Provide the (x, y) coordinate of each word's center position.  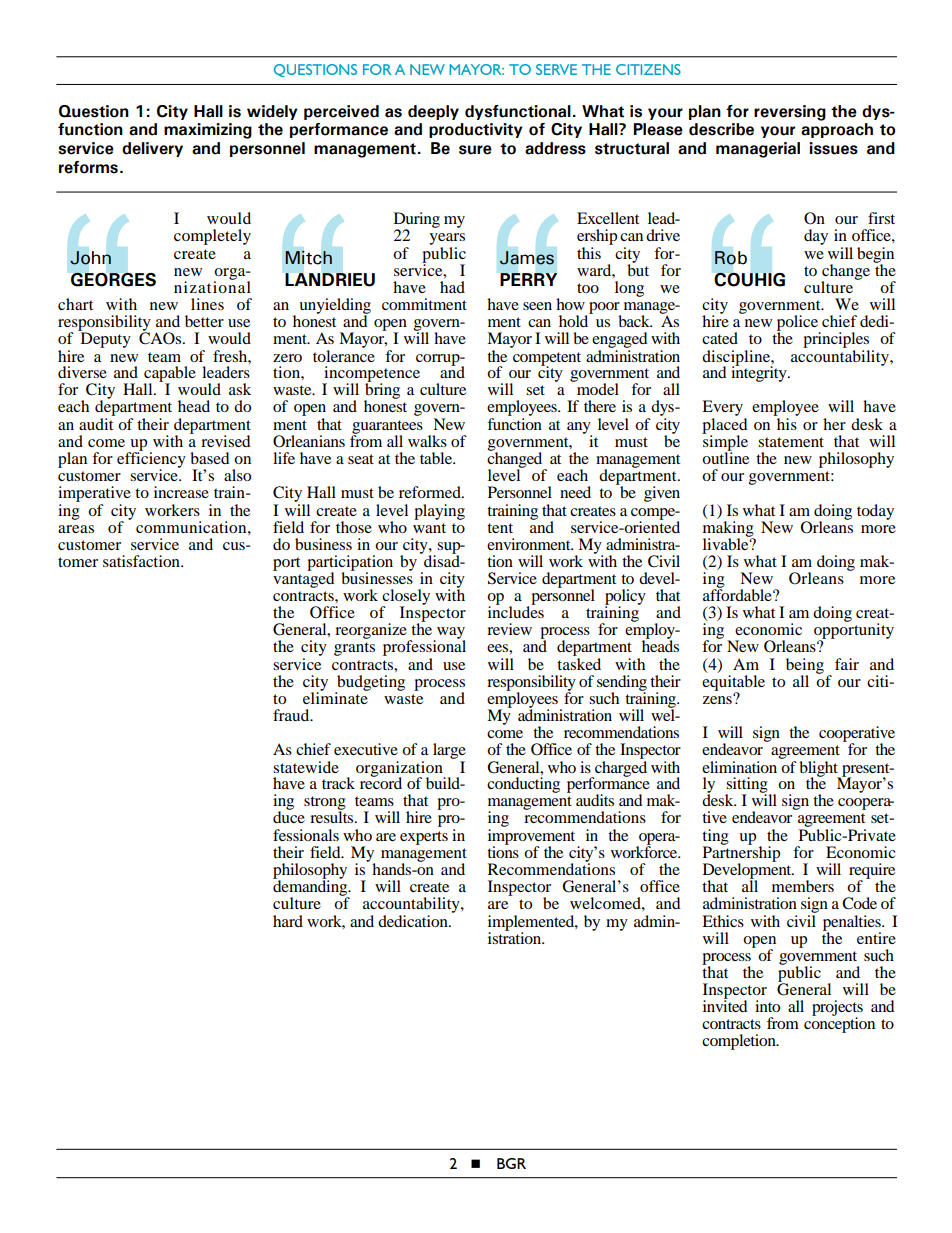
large (449, 752)
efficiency (151, 460)
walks (427, 441)
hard (288, 921)
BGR (511, 1163)
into (767, 1006)
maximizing (208, 131)
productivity (476, 130)
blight (819, 770)
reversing (790, 113)
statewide (306, 767)
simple (725, 443)
